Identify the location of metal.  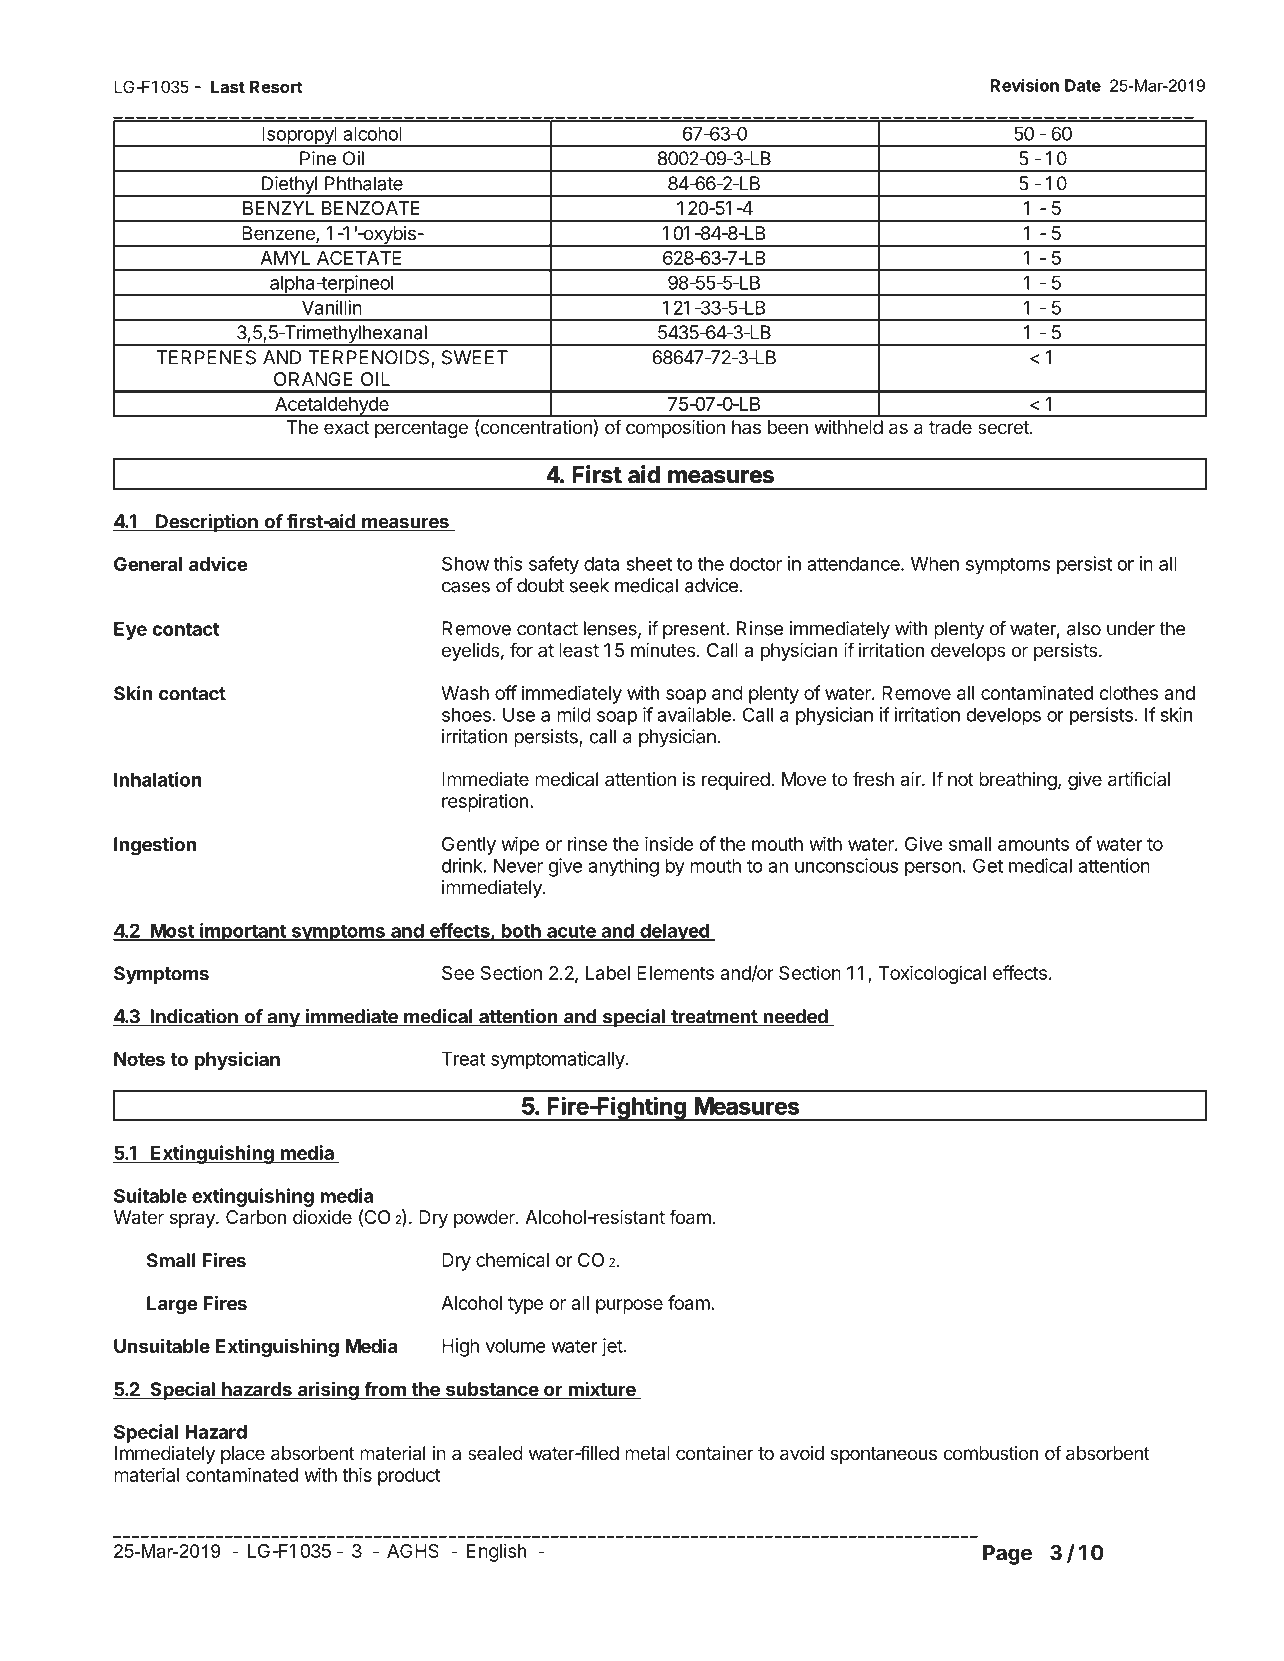
(647, 1453).
